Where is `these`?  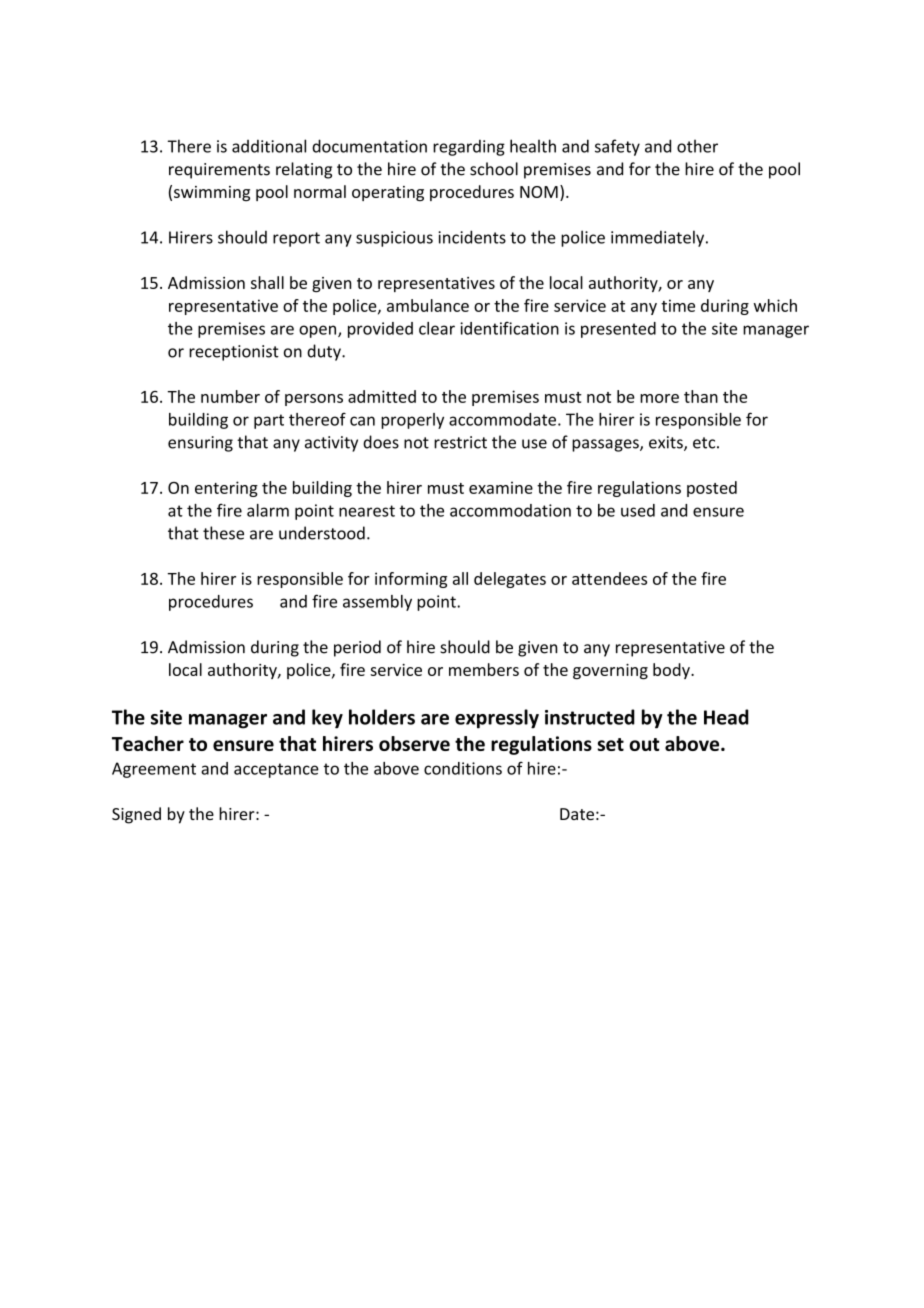 these is located at coordinates (223, 533).
